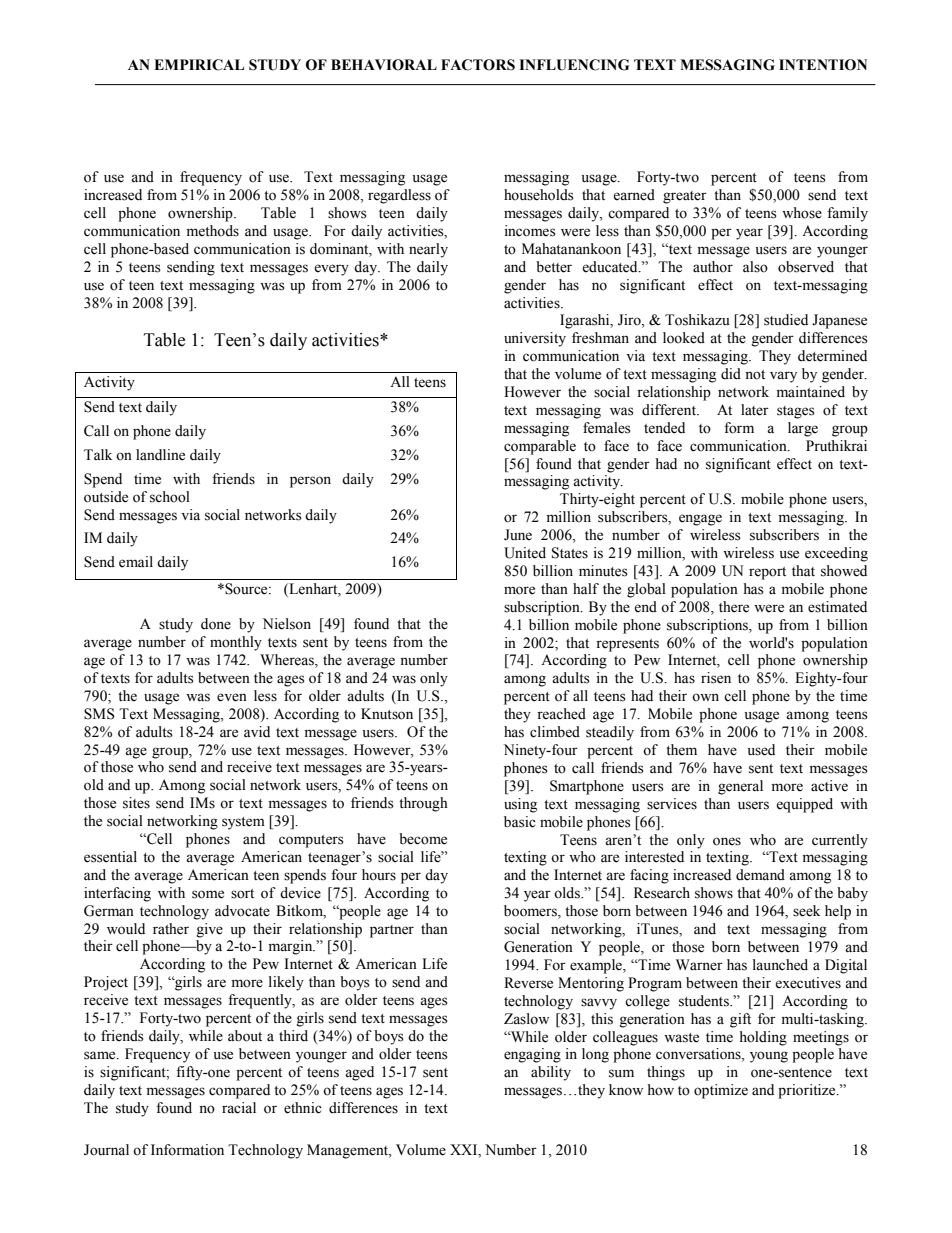  What do you see at coordinates (199, 65) in the screenshot?
I see `EMPIRICAL` at bounding box center [199, 65].
